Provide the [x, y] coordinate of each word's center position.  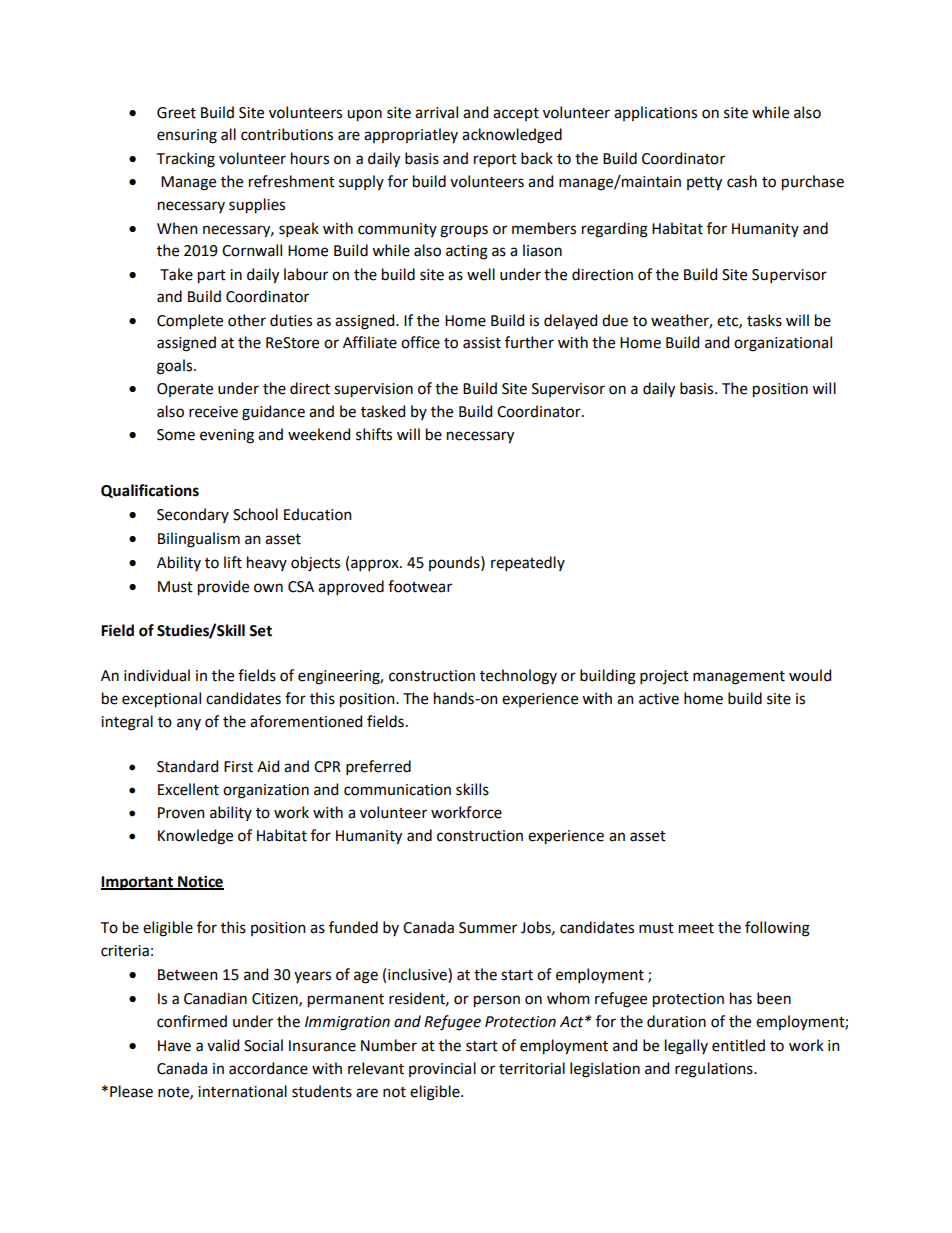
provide [223, 588]
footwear [420, 586]
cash [742, 181]
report [495, 160]
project [664, 677]
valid [223, 1045]
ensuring [187, 136]
